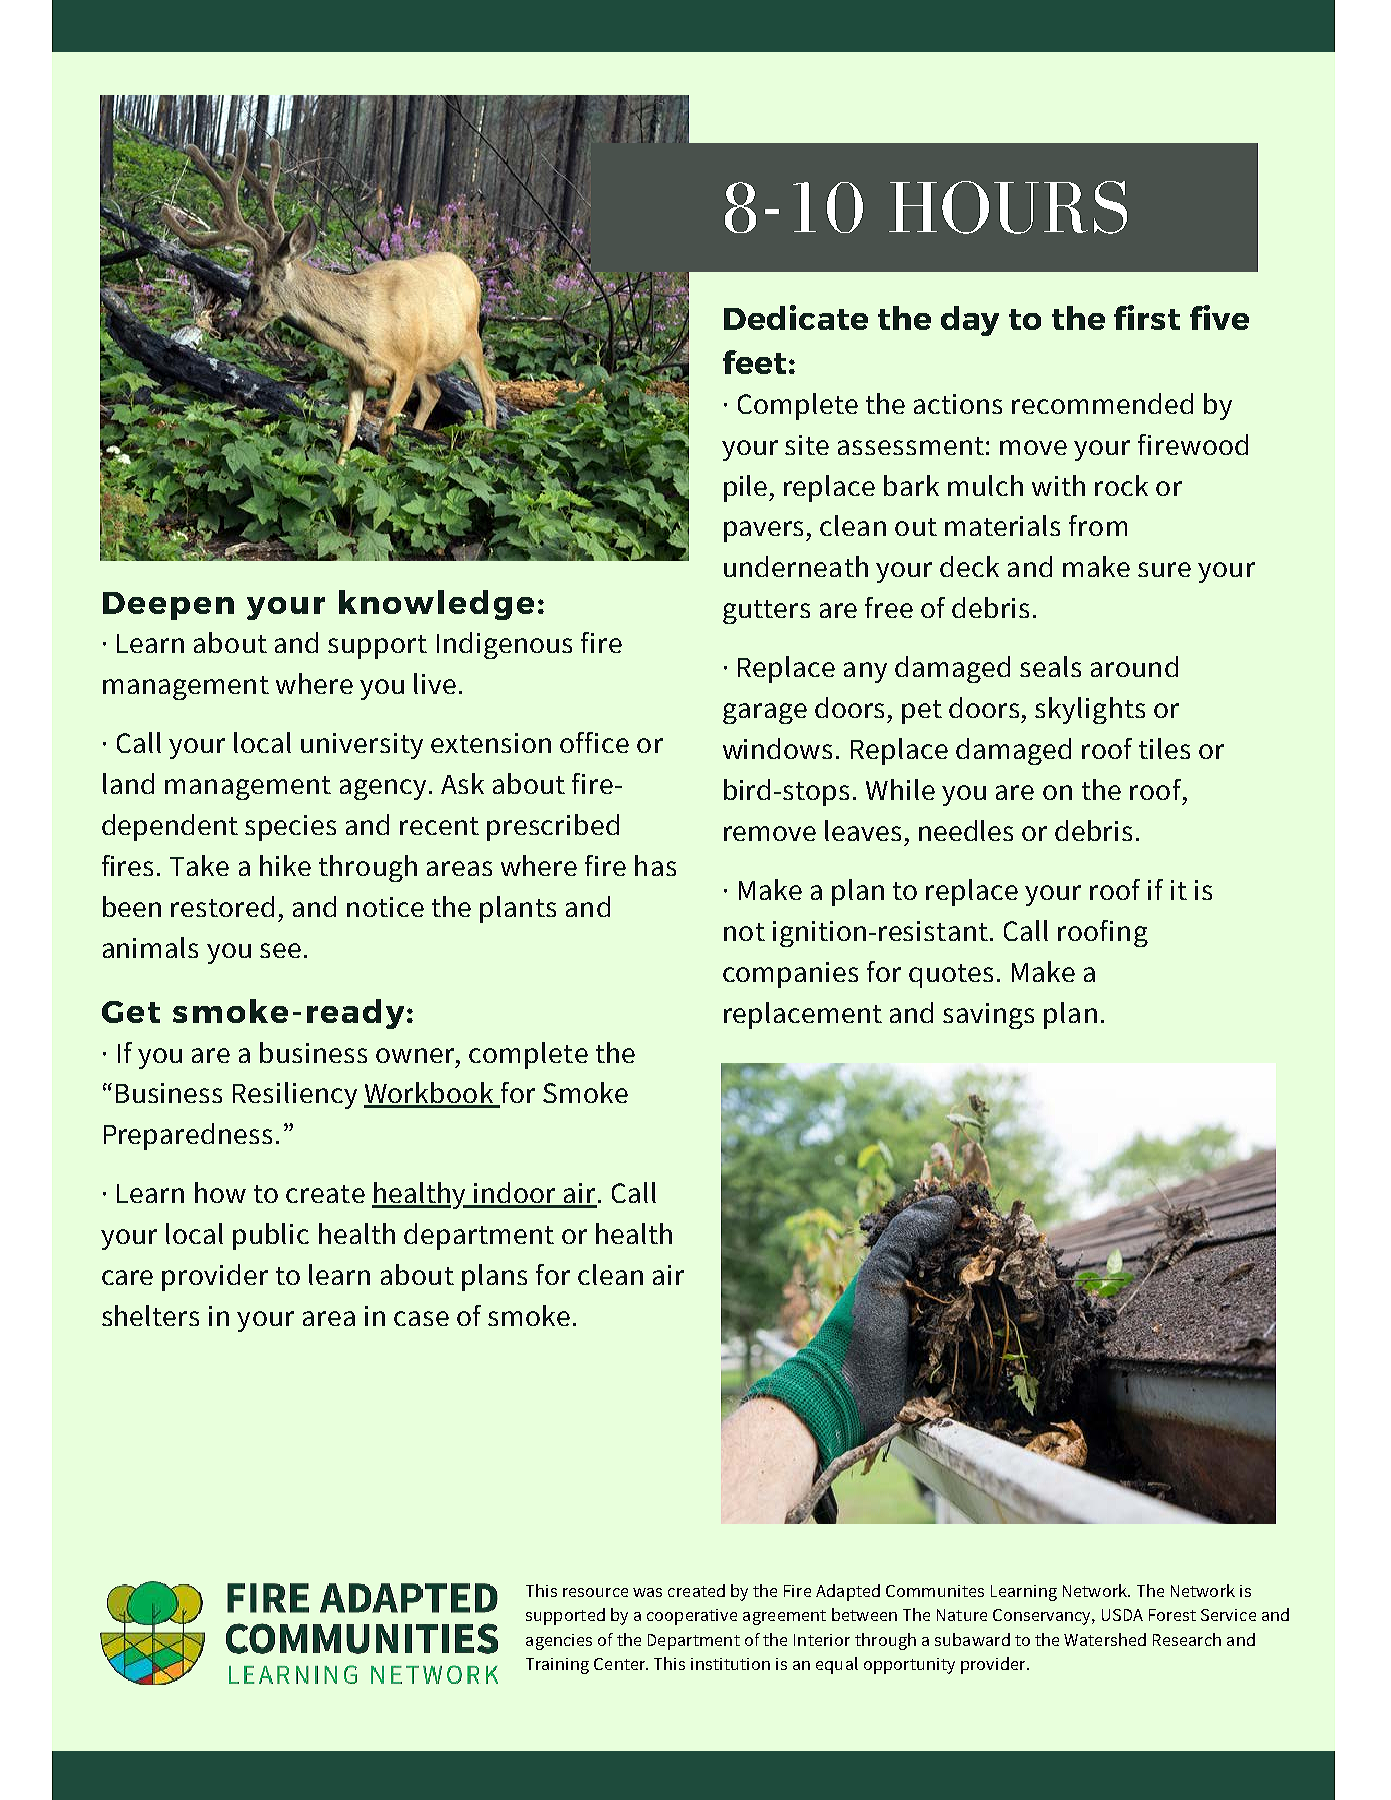 This screenshot has height=1800, width=1391. What do you see at coordinates (951, 976) in the screenshot?
I see `quotes` at bounding box center [951, 976].
